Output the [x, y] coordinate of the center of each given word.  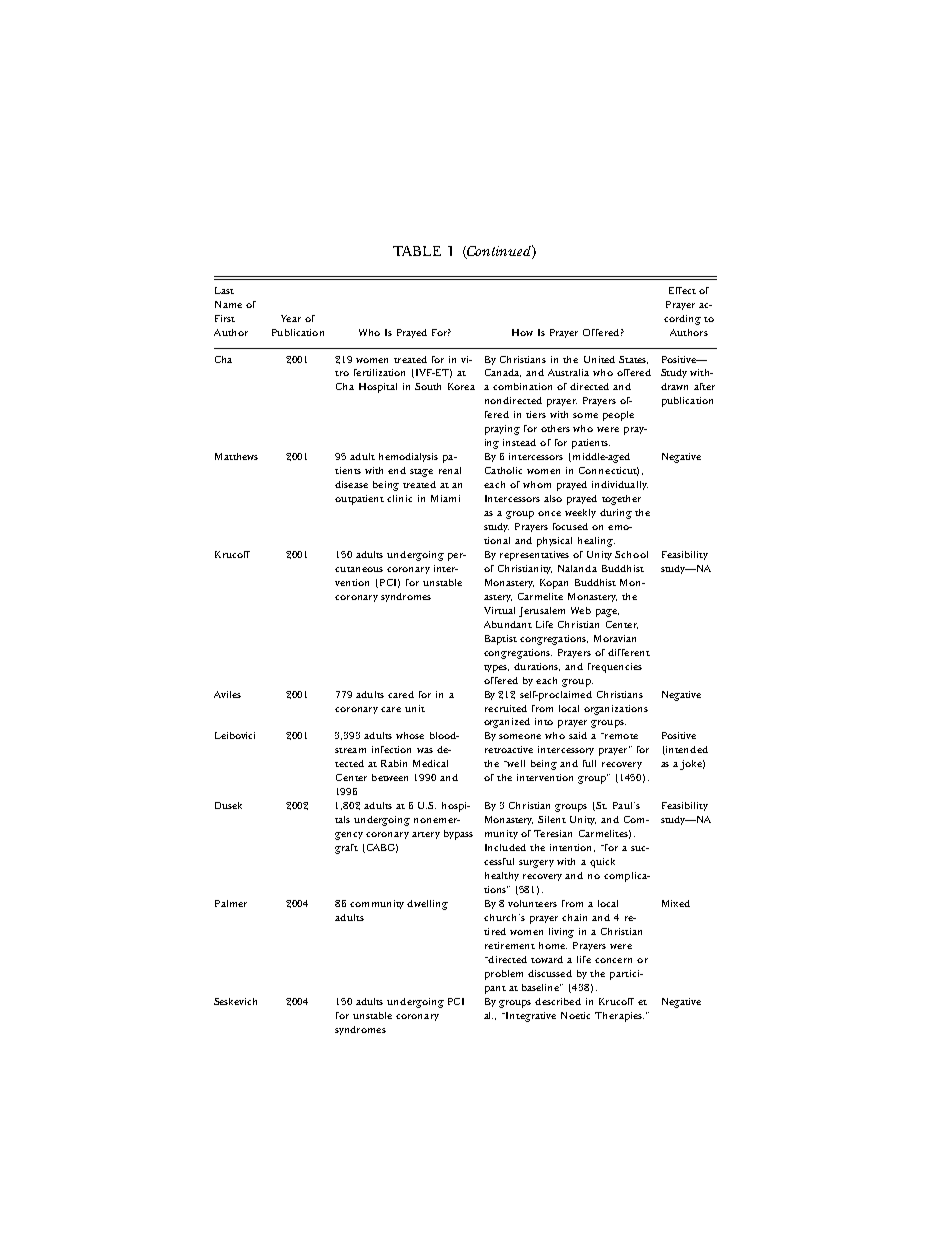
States [633, 360]
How [522, 332]
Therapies [619, 1017]
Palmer [231, 903]
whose [410, 735]
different [629, 652]
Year [291, 318]
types [496, 669]
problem [504, 975]
